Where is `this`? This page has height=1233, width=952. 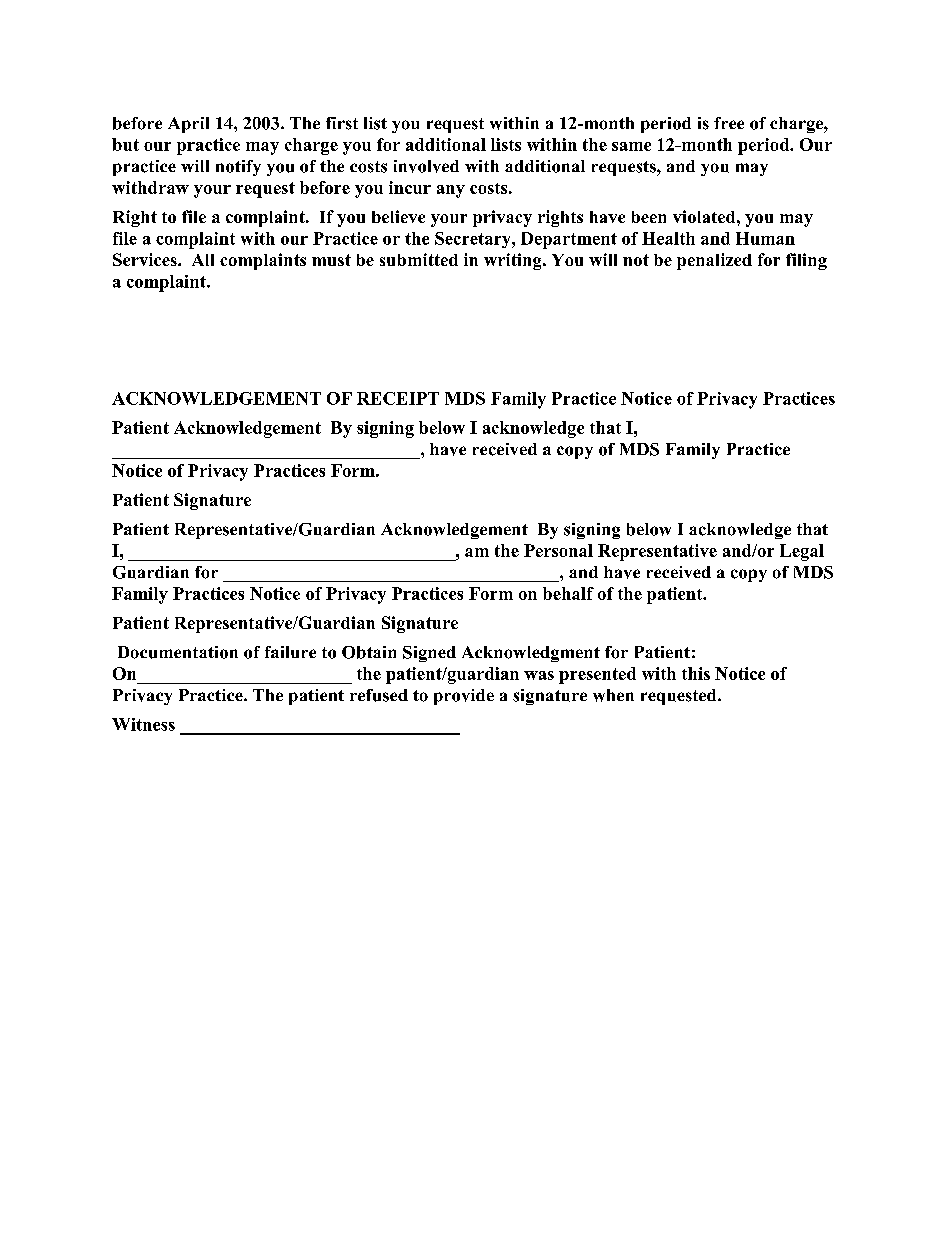
this is located at coordinates (696, 673).
